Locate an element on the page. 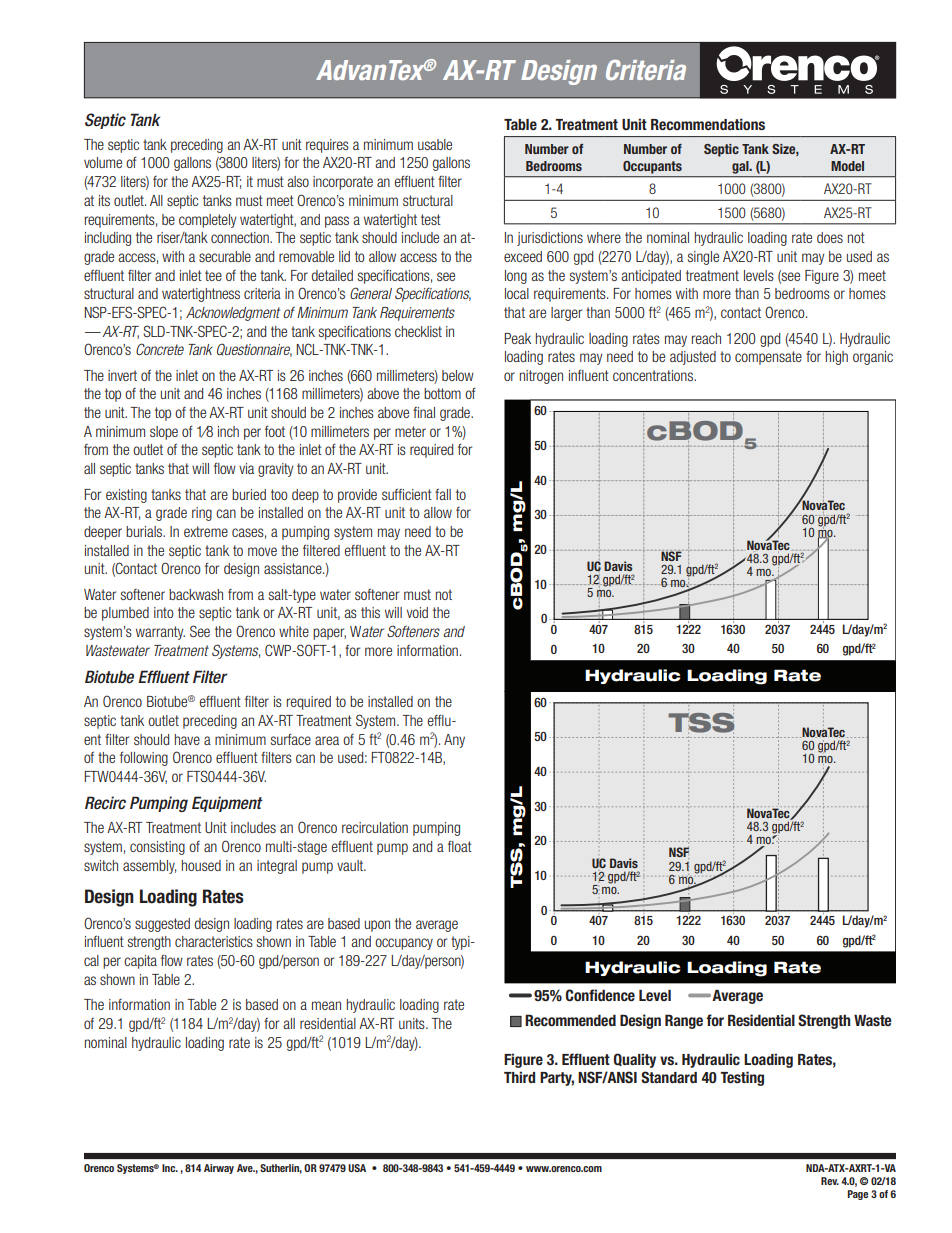  Model is located at coordinates (847, 166).
